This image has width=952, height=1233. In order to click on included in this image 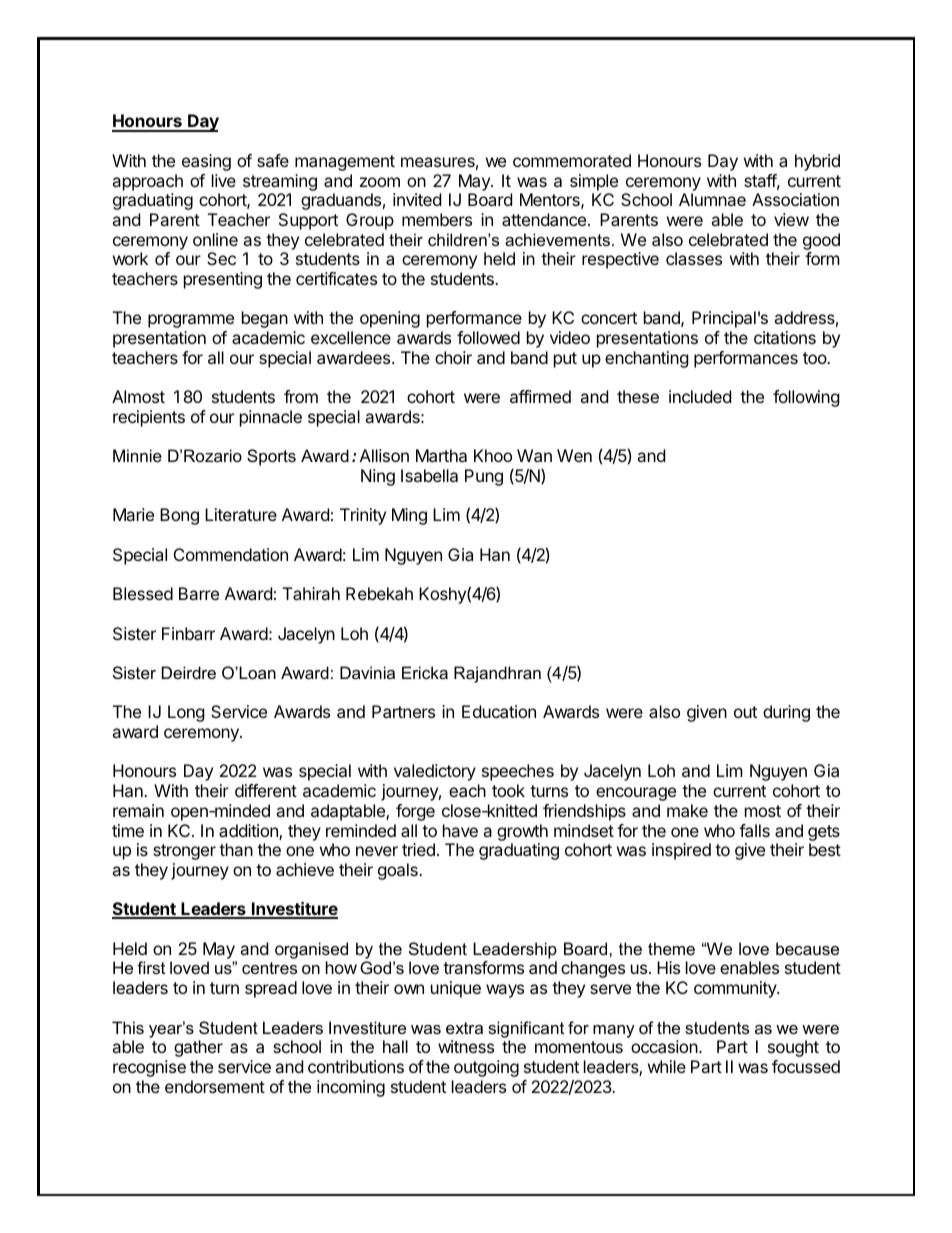, I will do `click(700, 396)`.
